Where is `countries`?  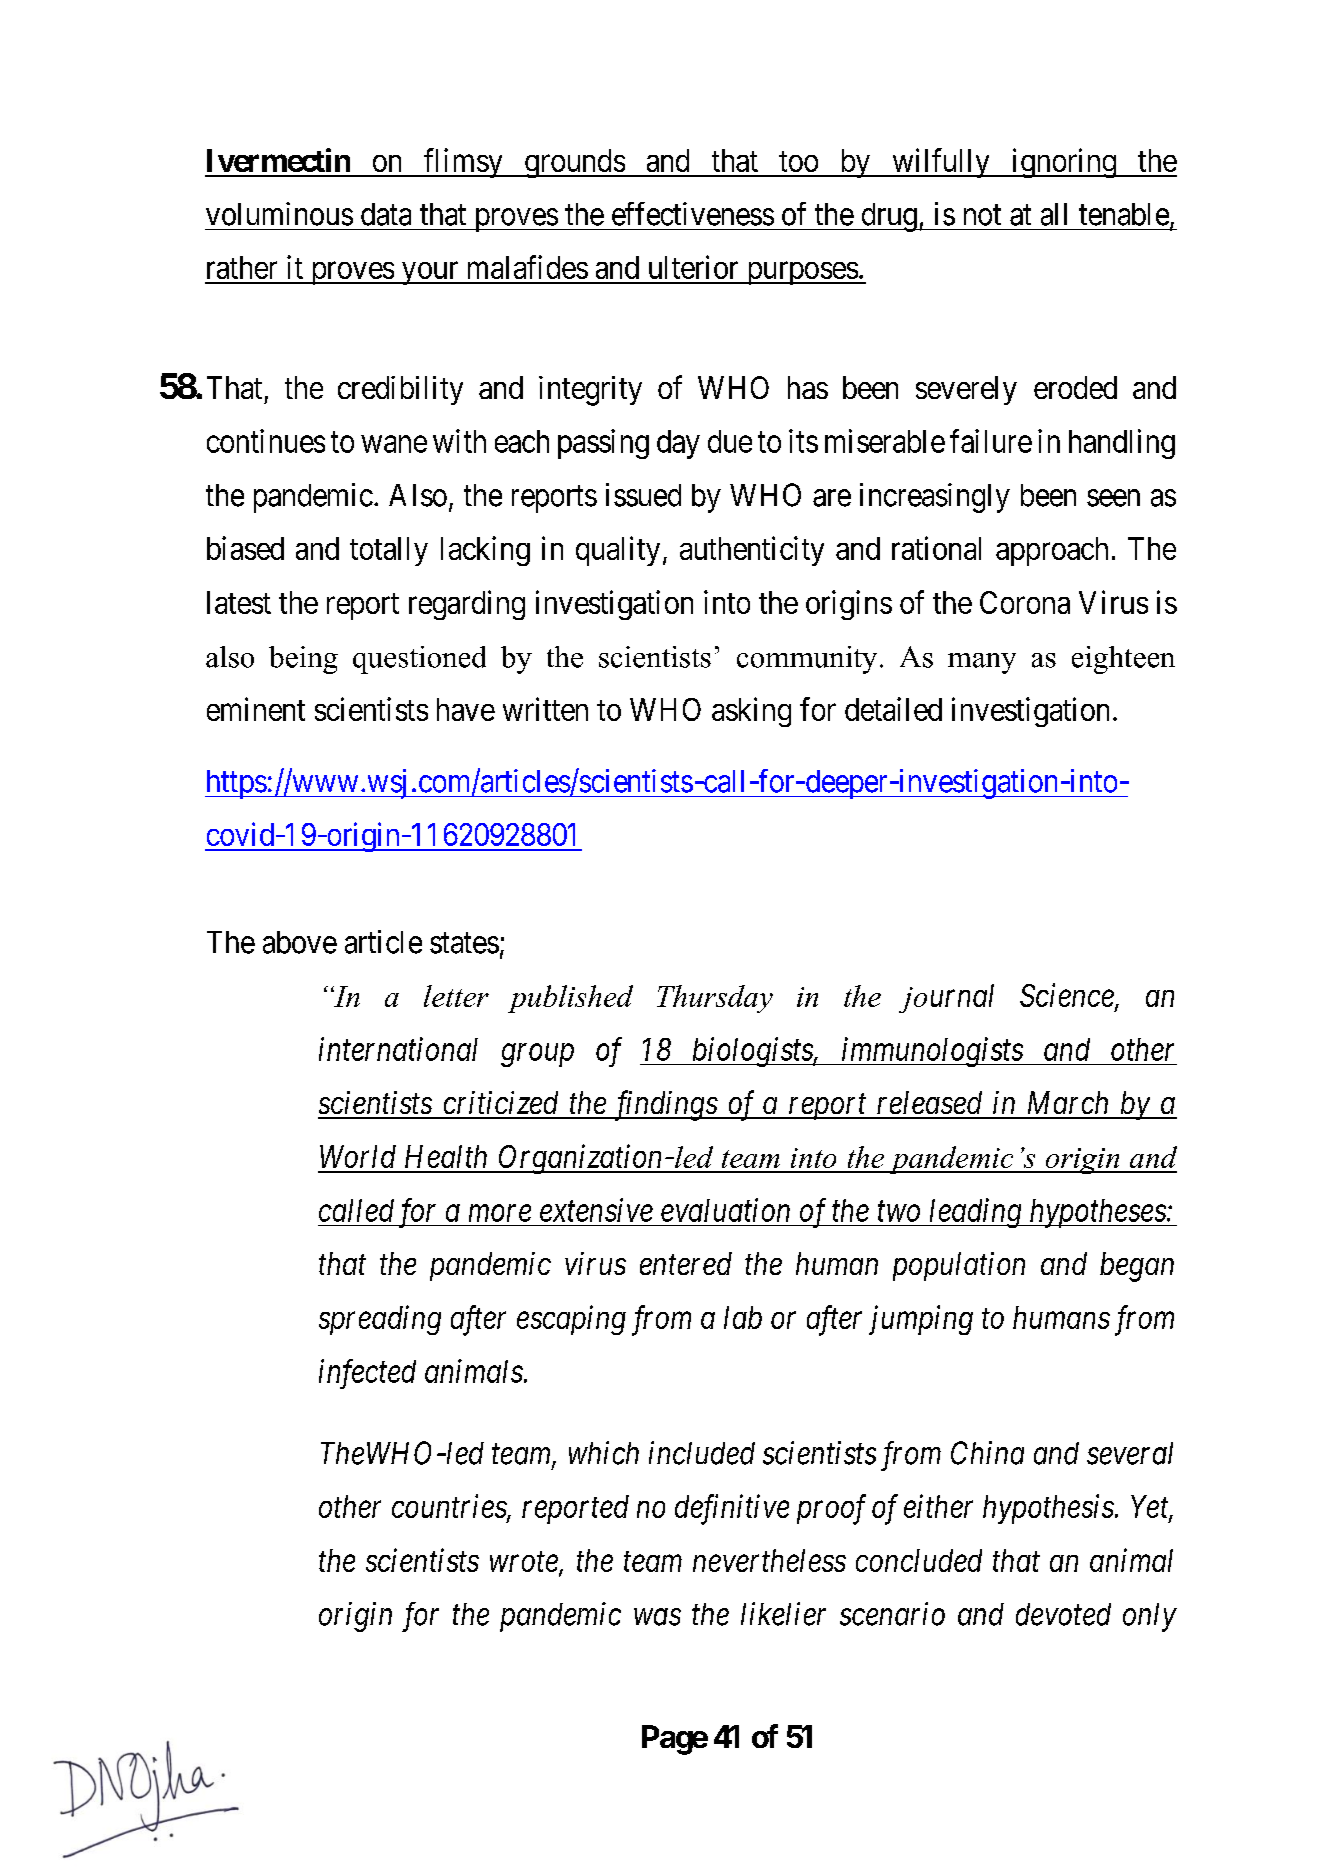 countries is located at coordinates (450, 1508).
